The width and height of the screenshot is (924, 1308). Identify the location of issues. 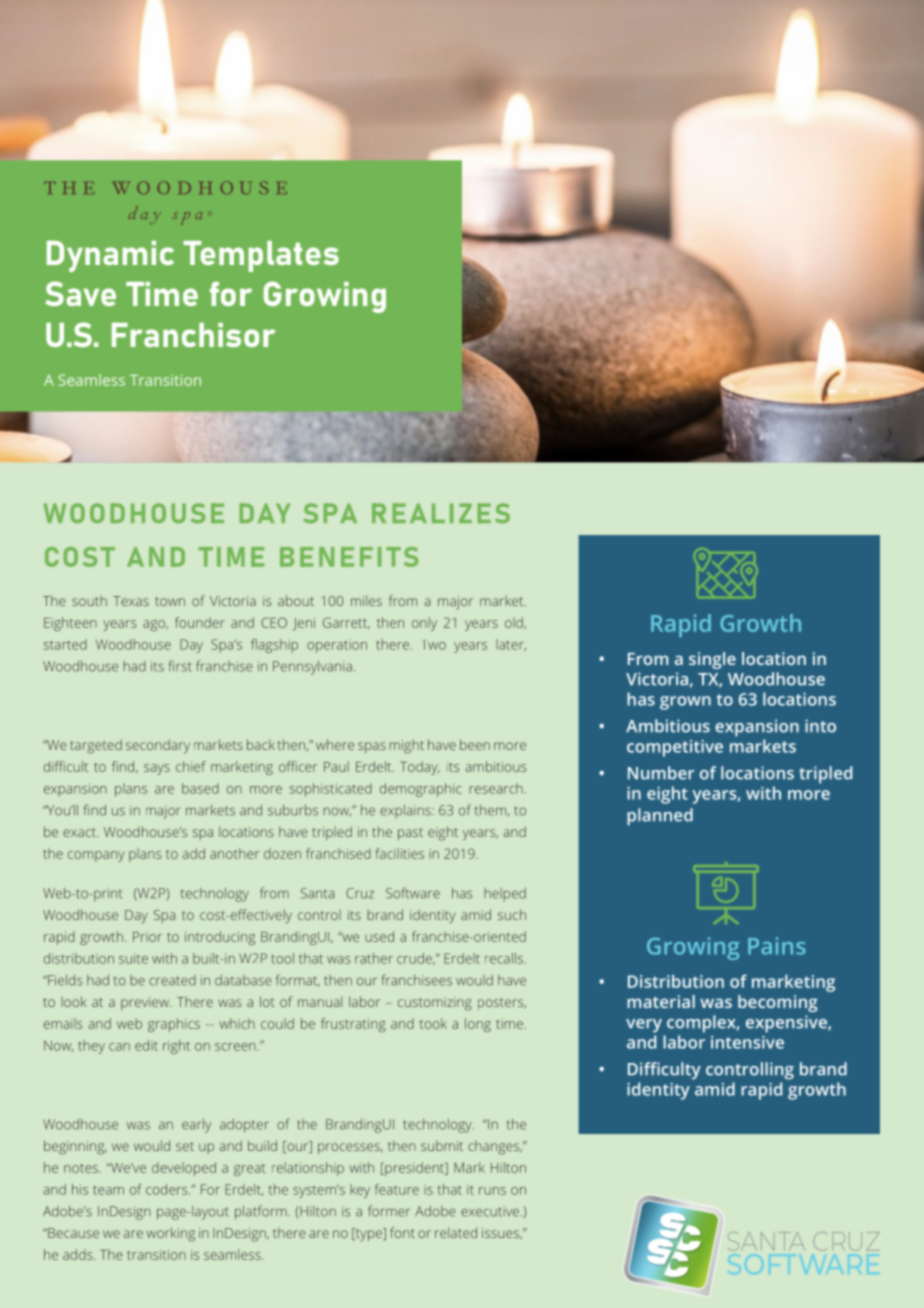
(502, 1234).
